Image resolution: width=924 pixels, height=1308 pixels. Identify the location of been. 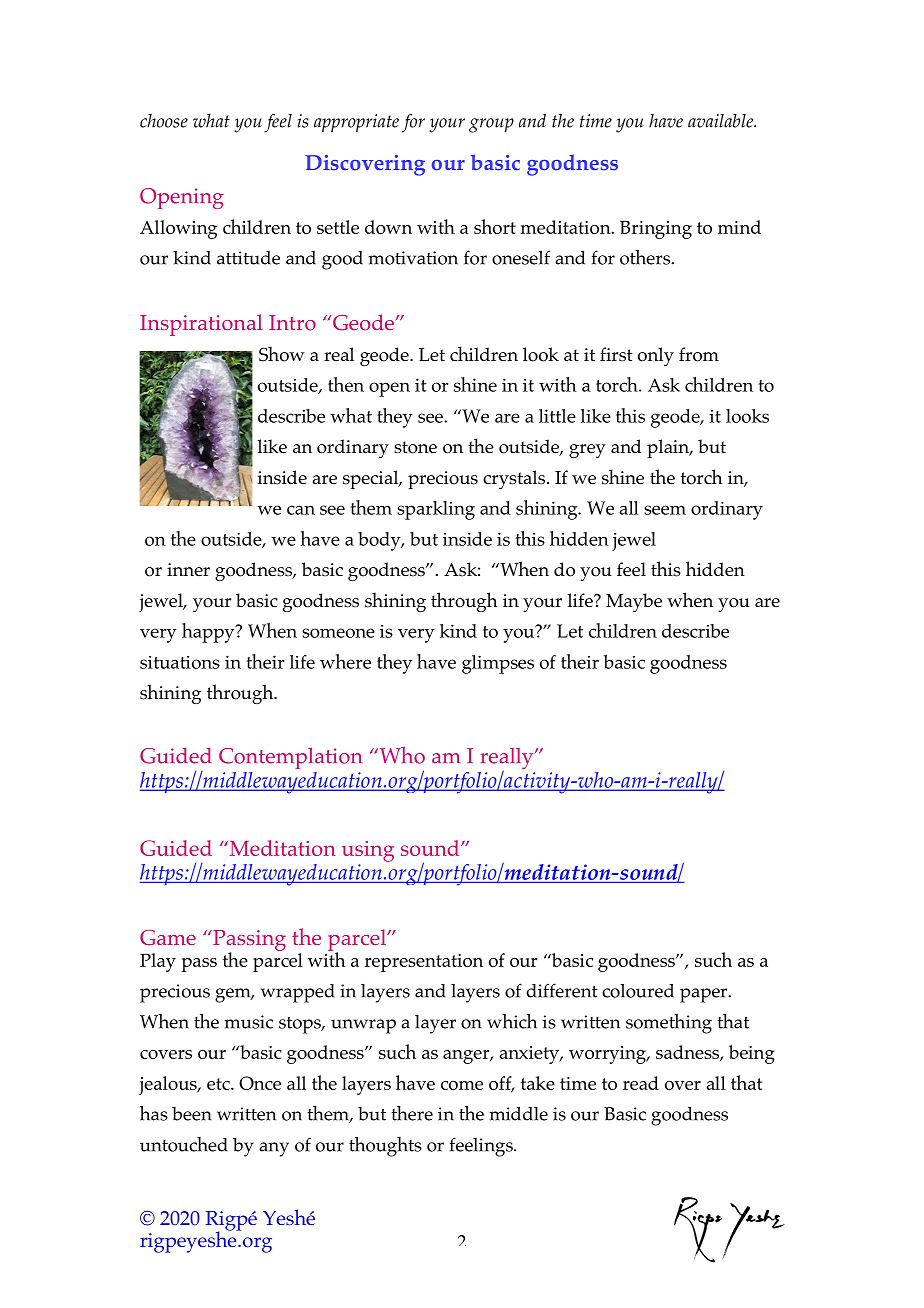
(192, 1114).
